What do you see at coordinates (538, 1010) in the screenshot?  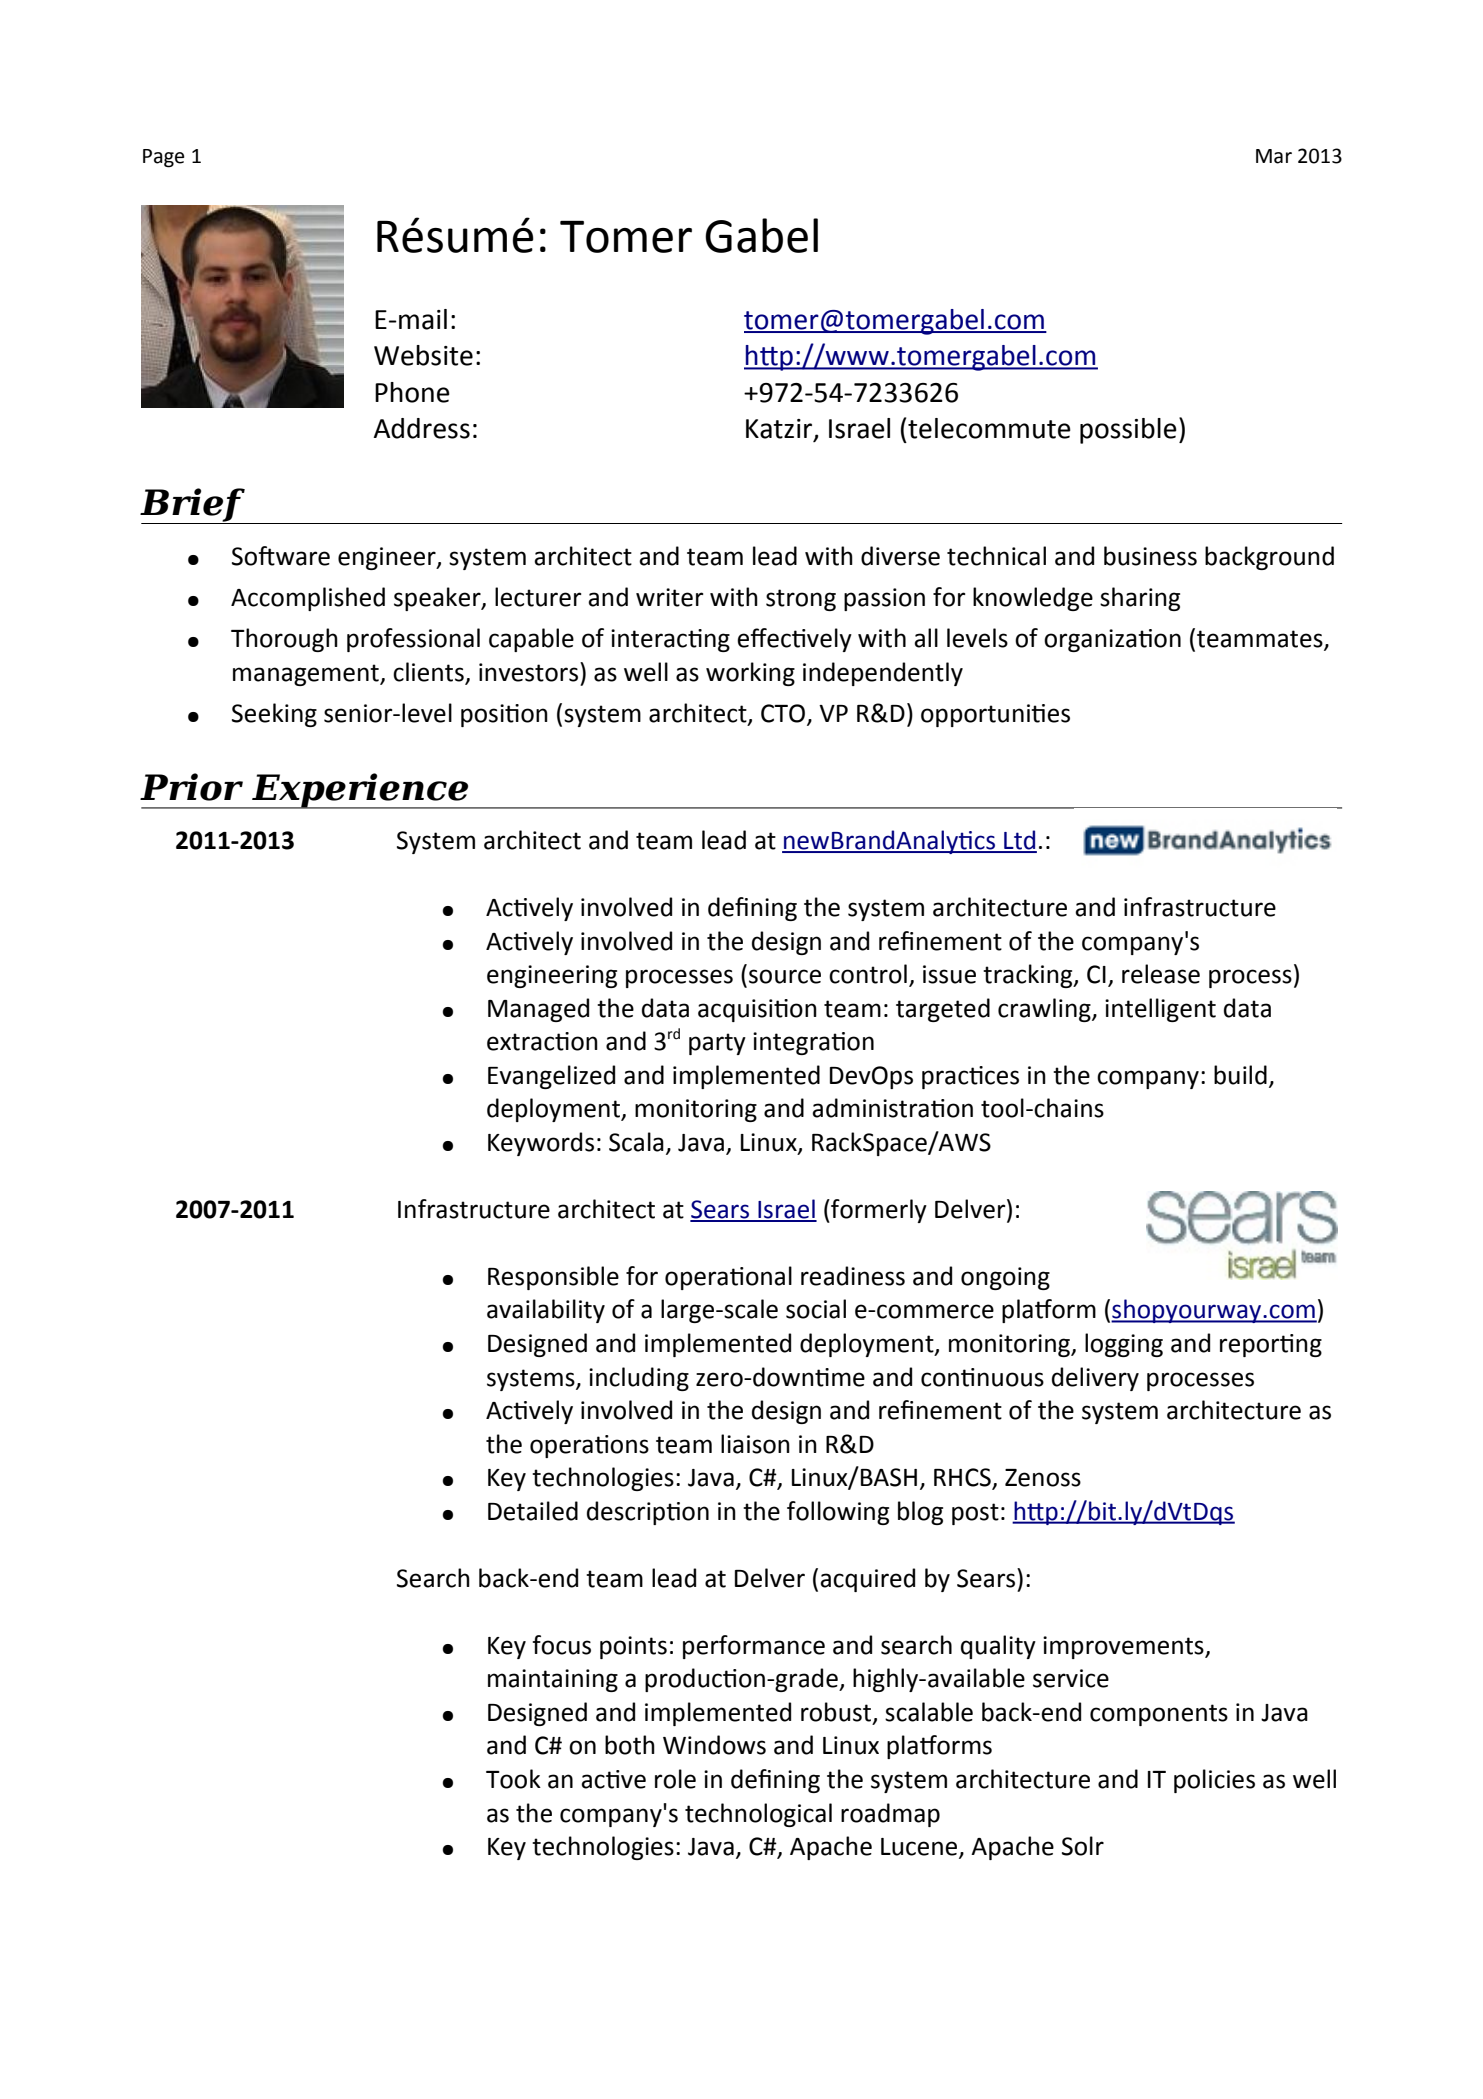 I see `Managed` at bounding box center [538, 1010].
